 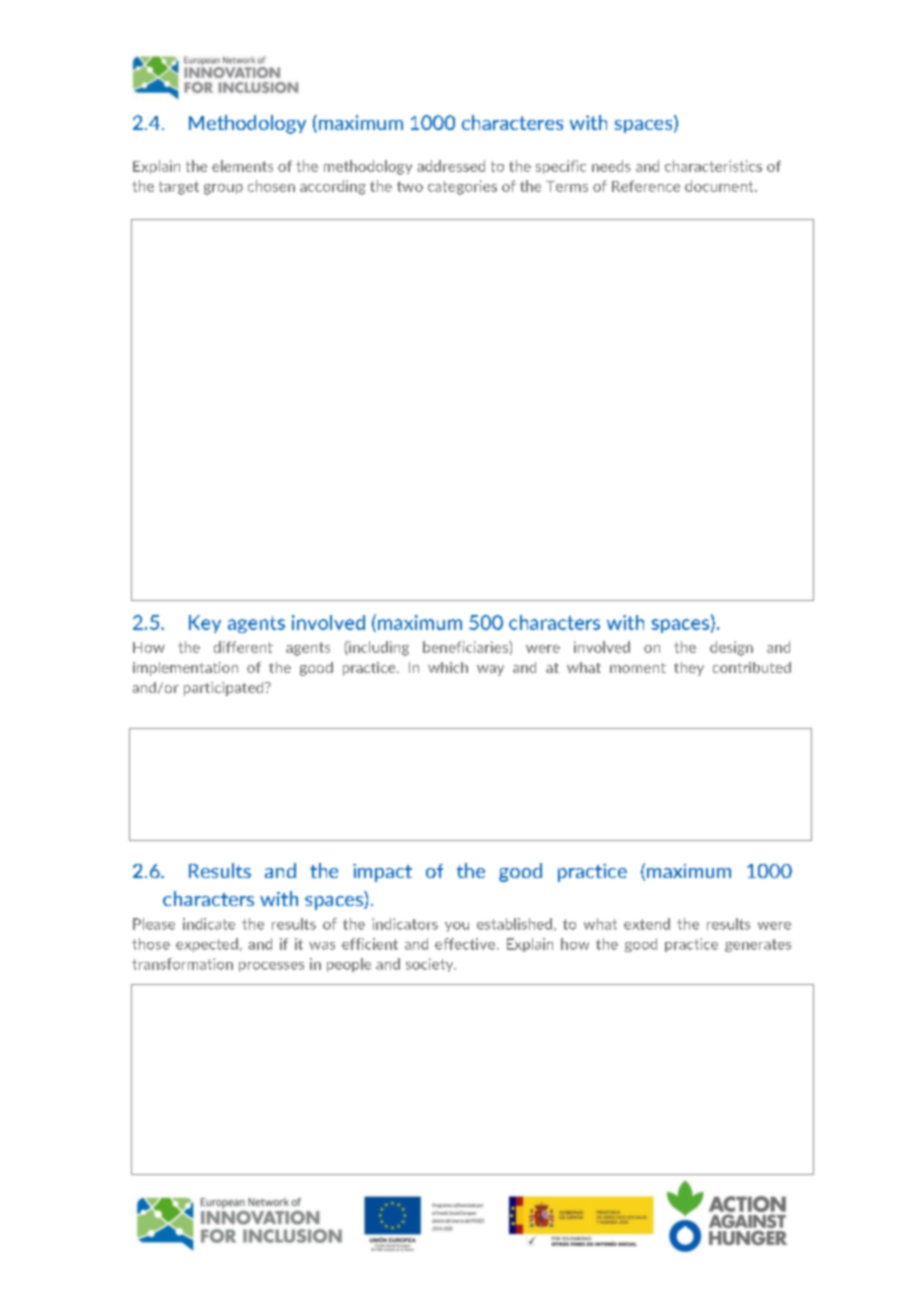 What do you see at coordinates (462, 187) in the screenshot?
I see `categories` at bounding box center [462, 187].
